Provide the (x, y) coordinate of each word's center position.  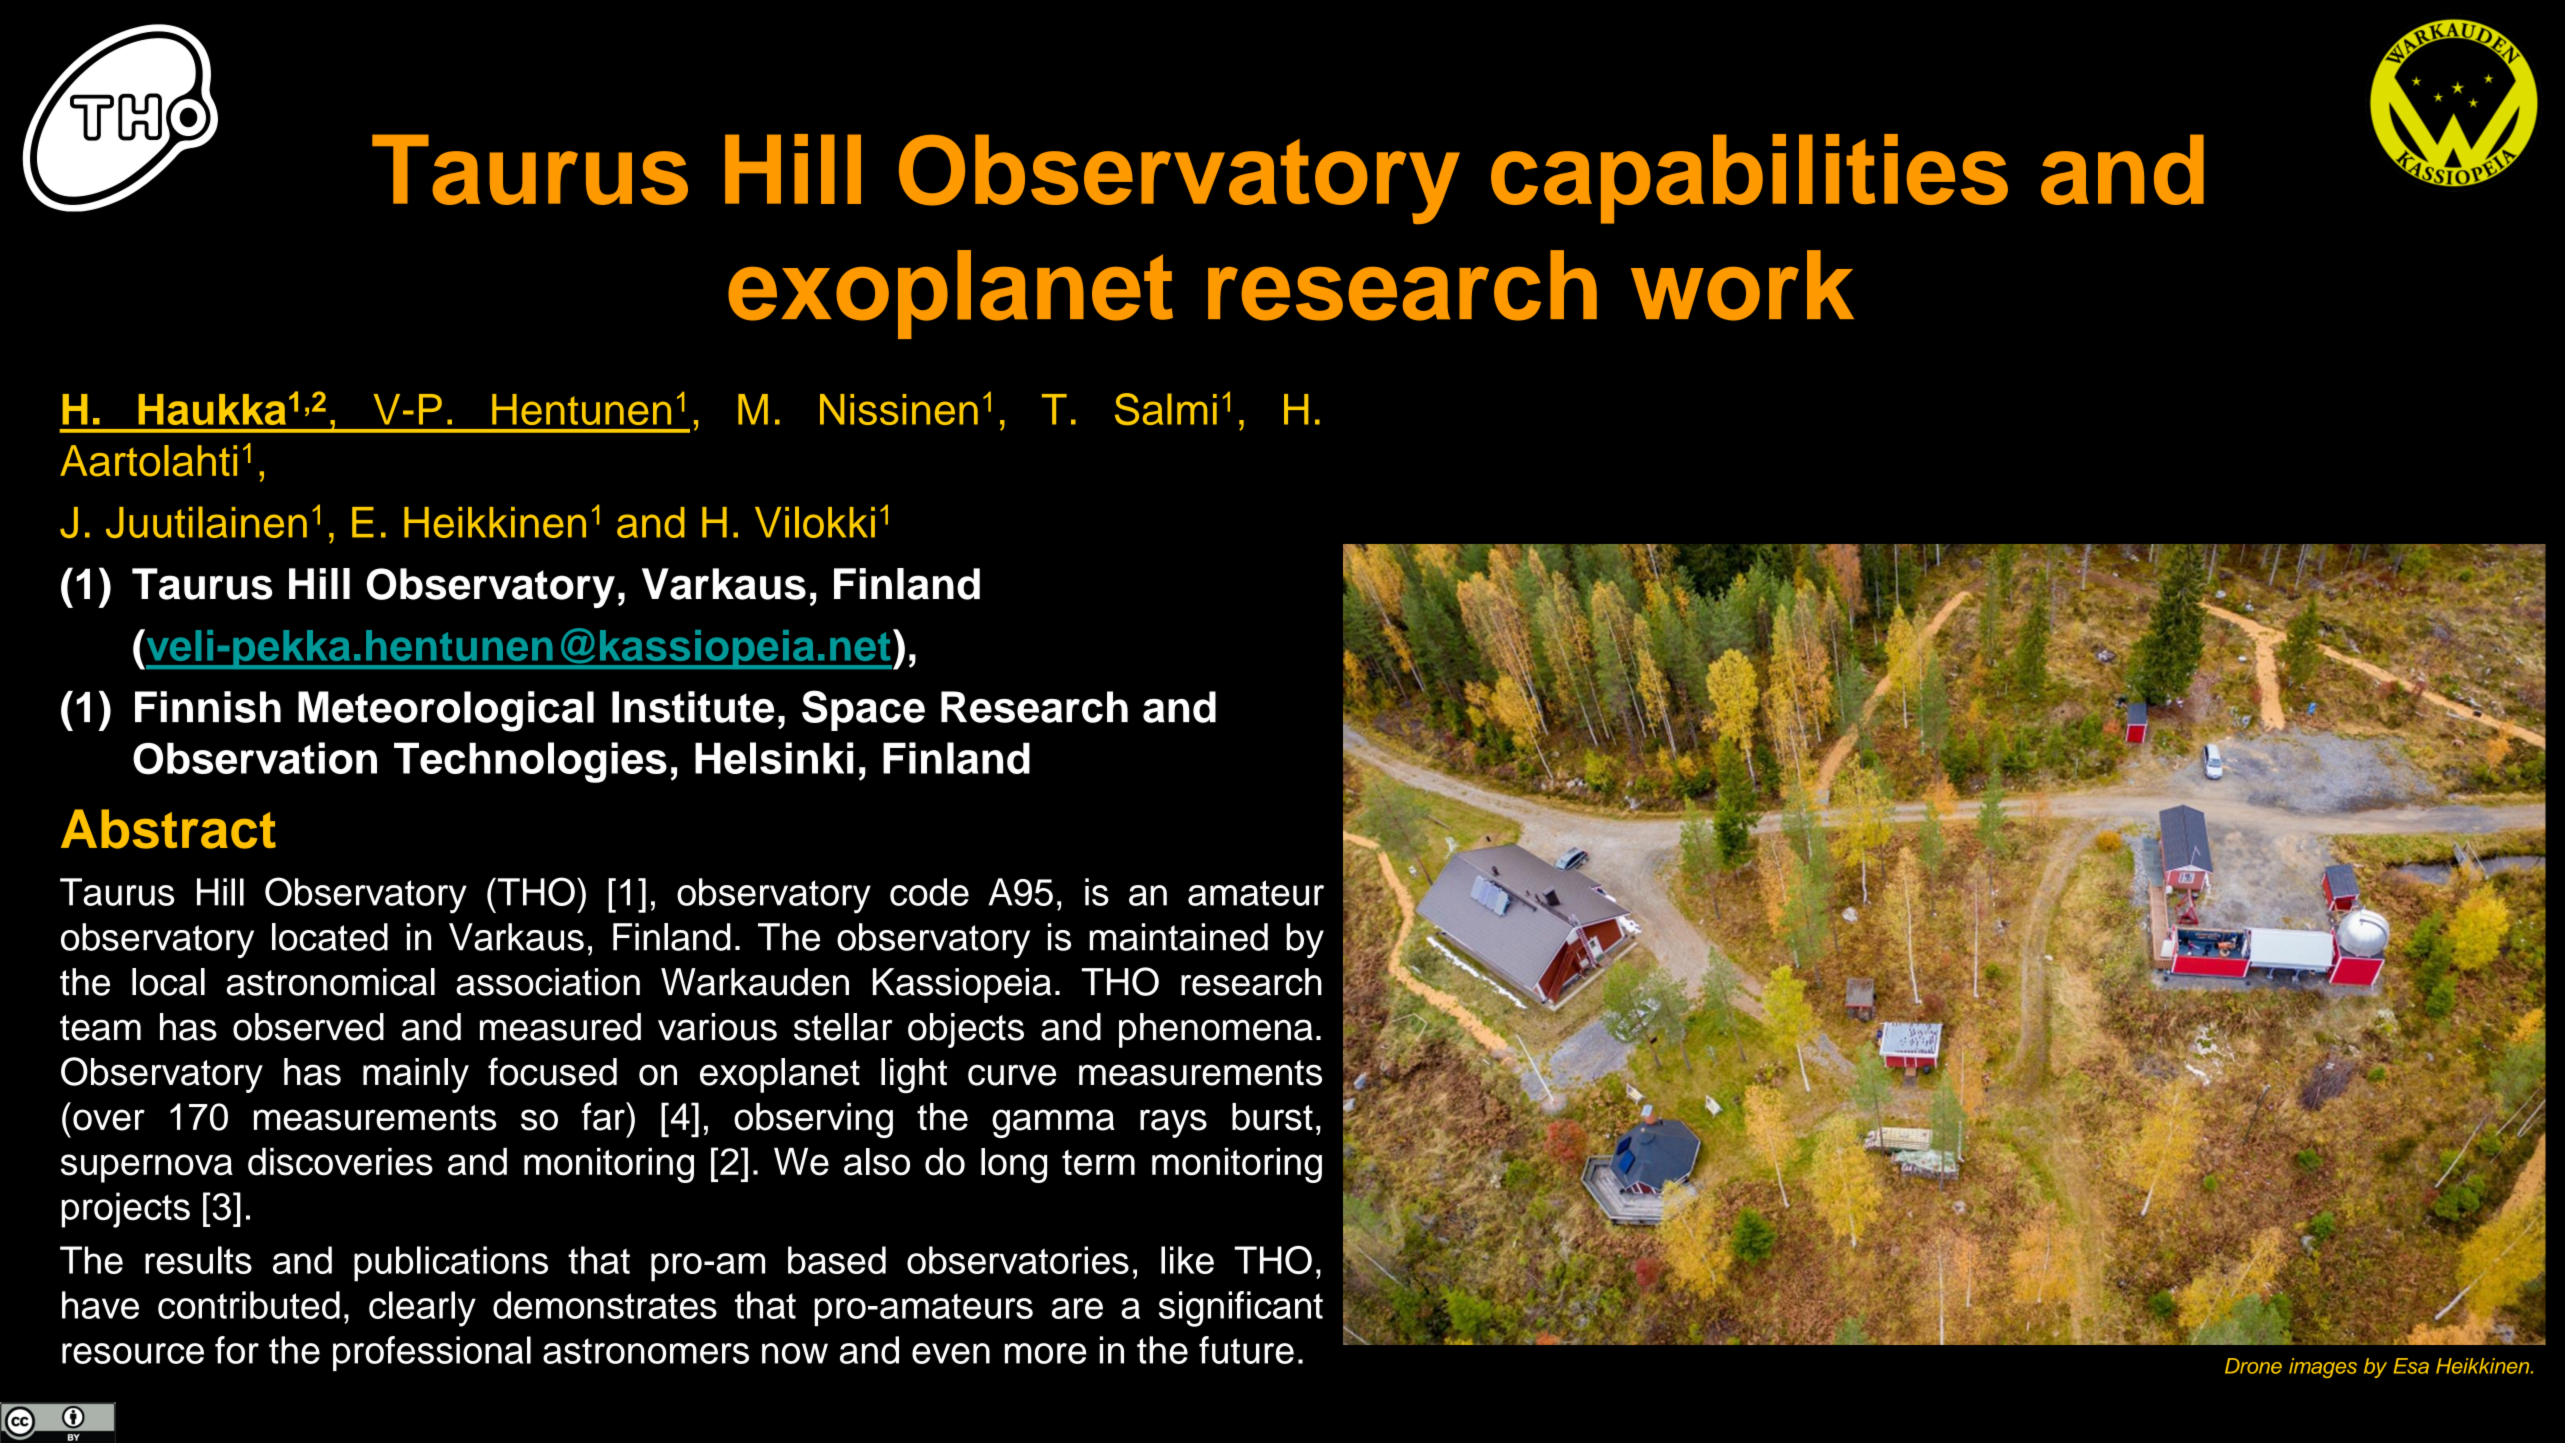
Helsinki (774, 758)
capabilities (1749, 179)
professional (432, 1353)
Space (863, 710)
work (1742, 285)
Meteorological (446, 711)
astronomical (331, 982)
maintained (1178, 937)
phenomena (1216, 1030)
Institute (693, 707)
